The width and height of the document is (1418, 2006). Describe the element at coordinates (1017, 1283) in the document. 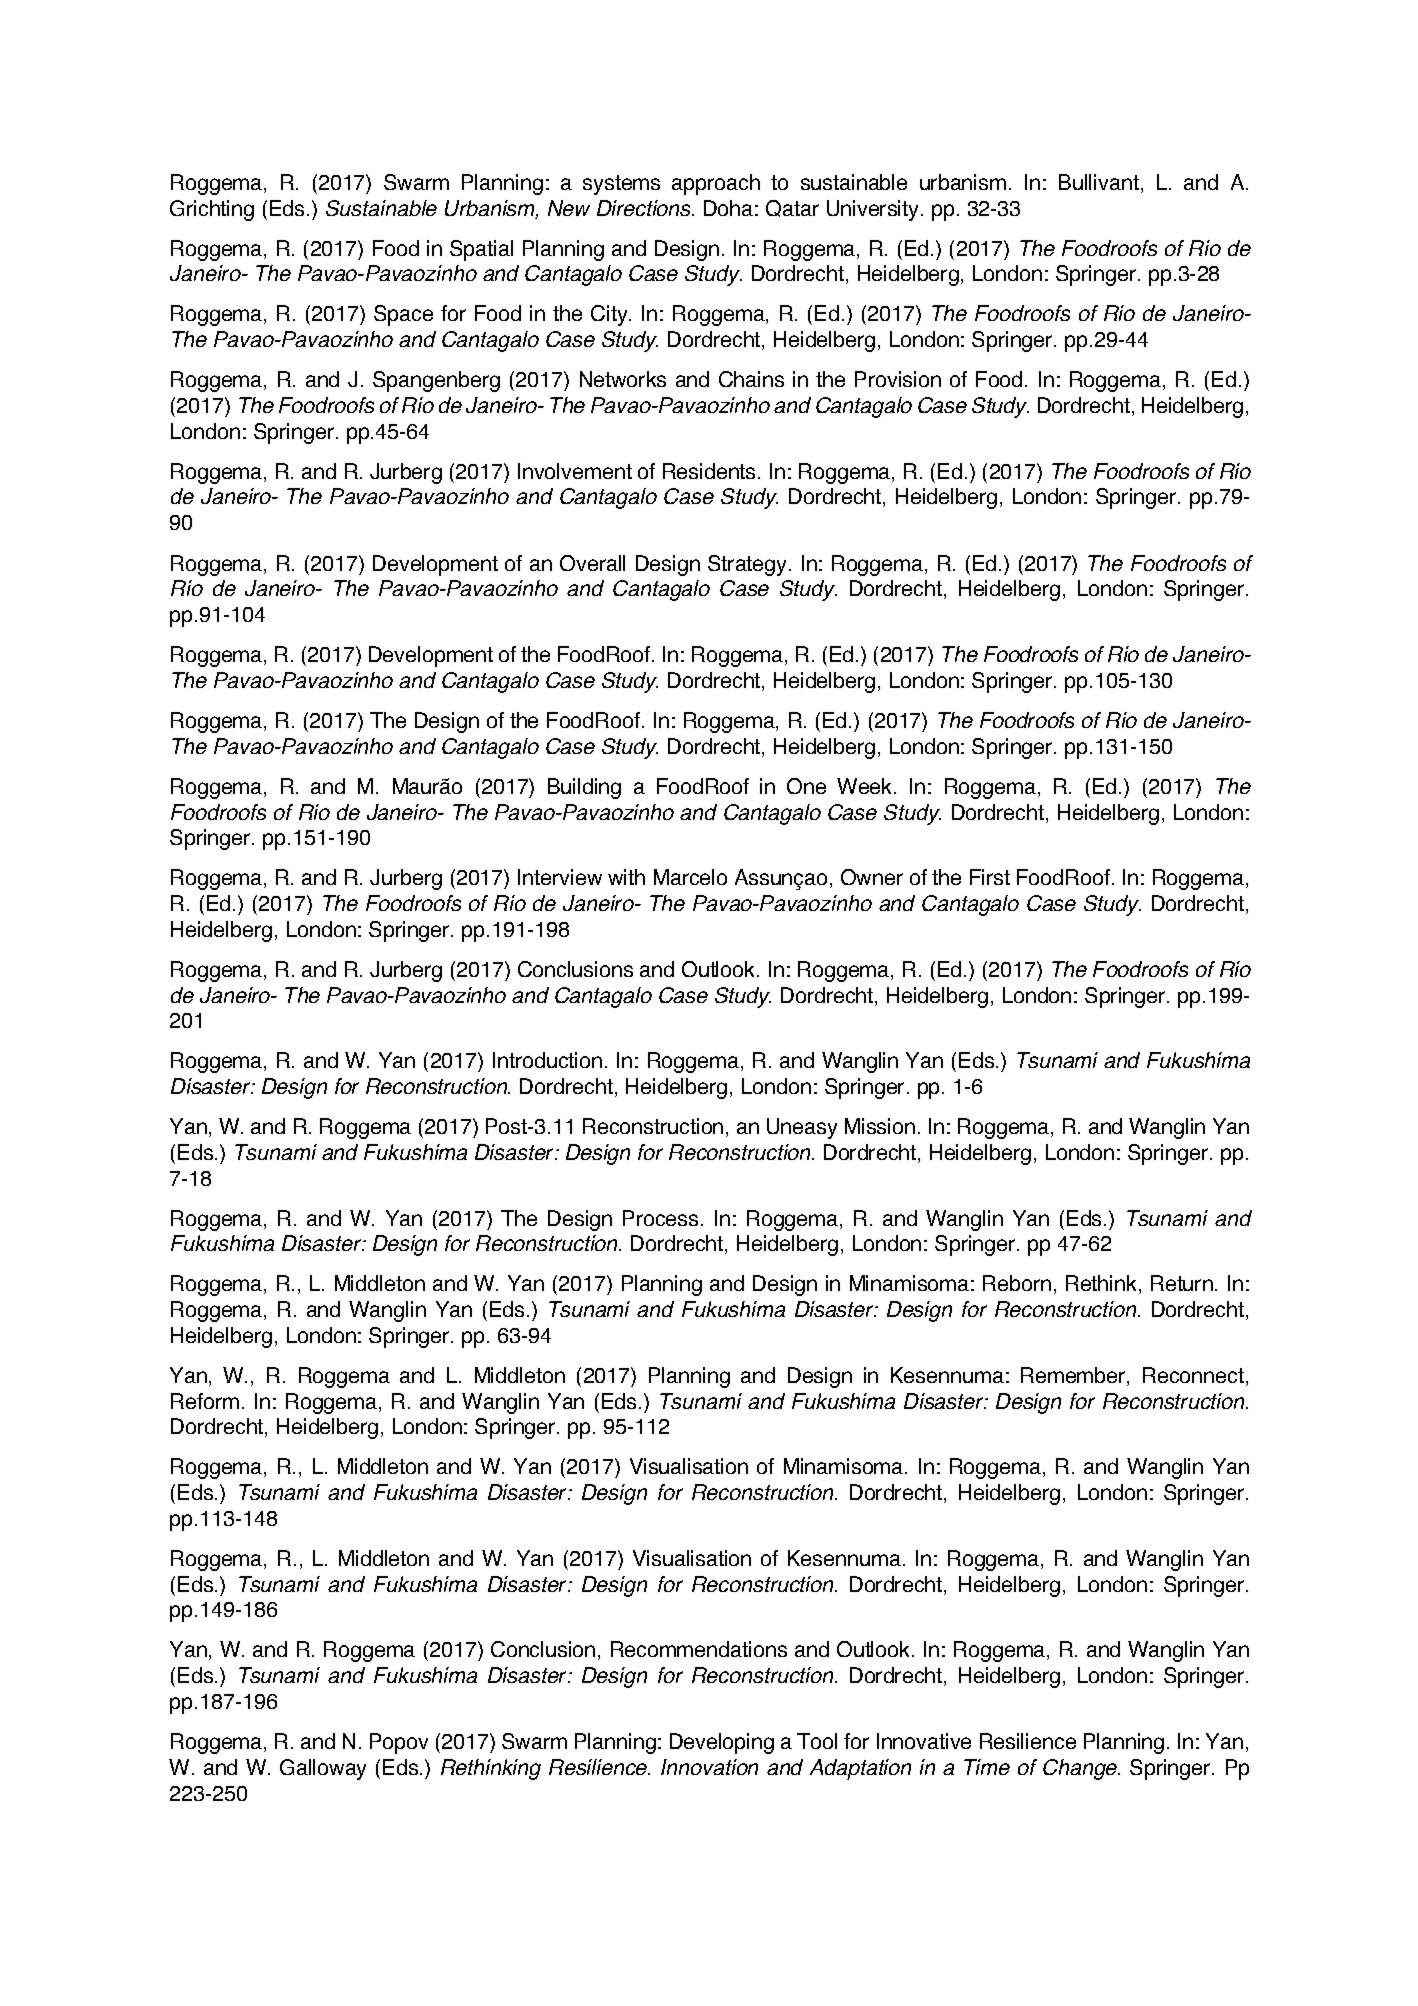

I see `Reborn` at that location.
